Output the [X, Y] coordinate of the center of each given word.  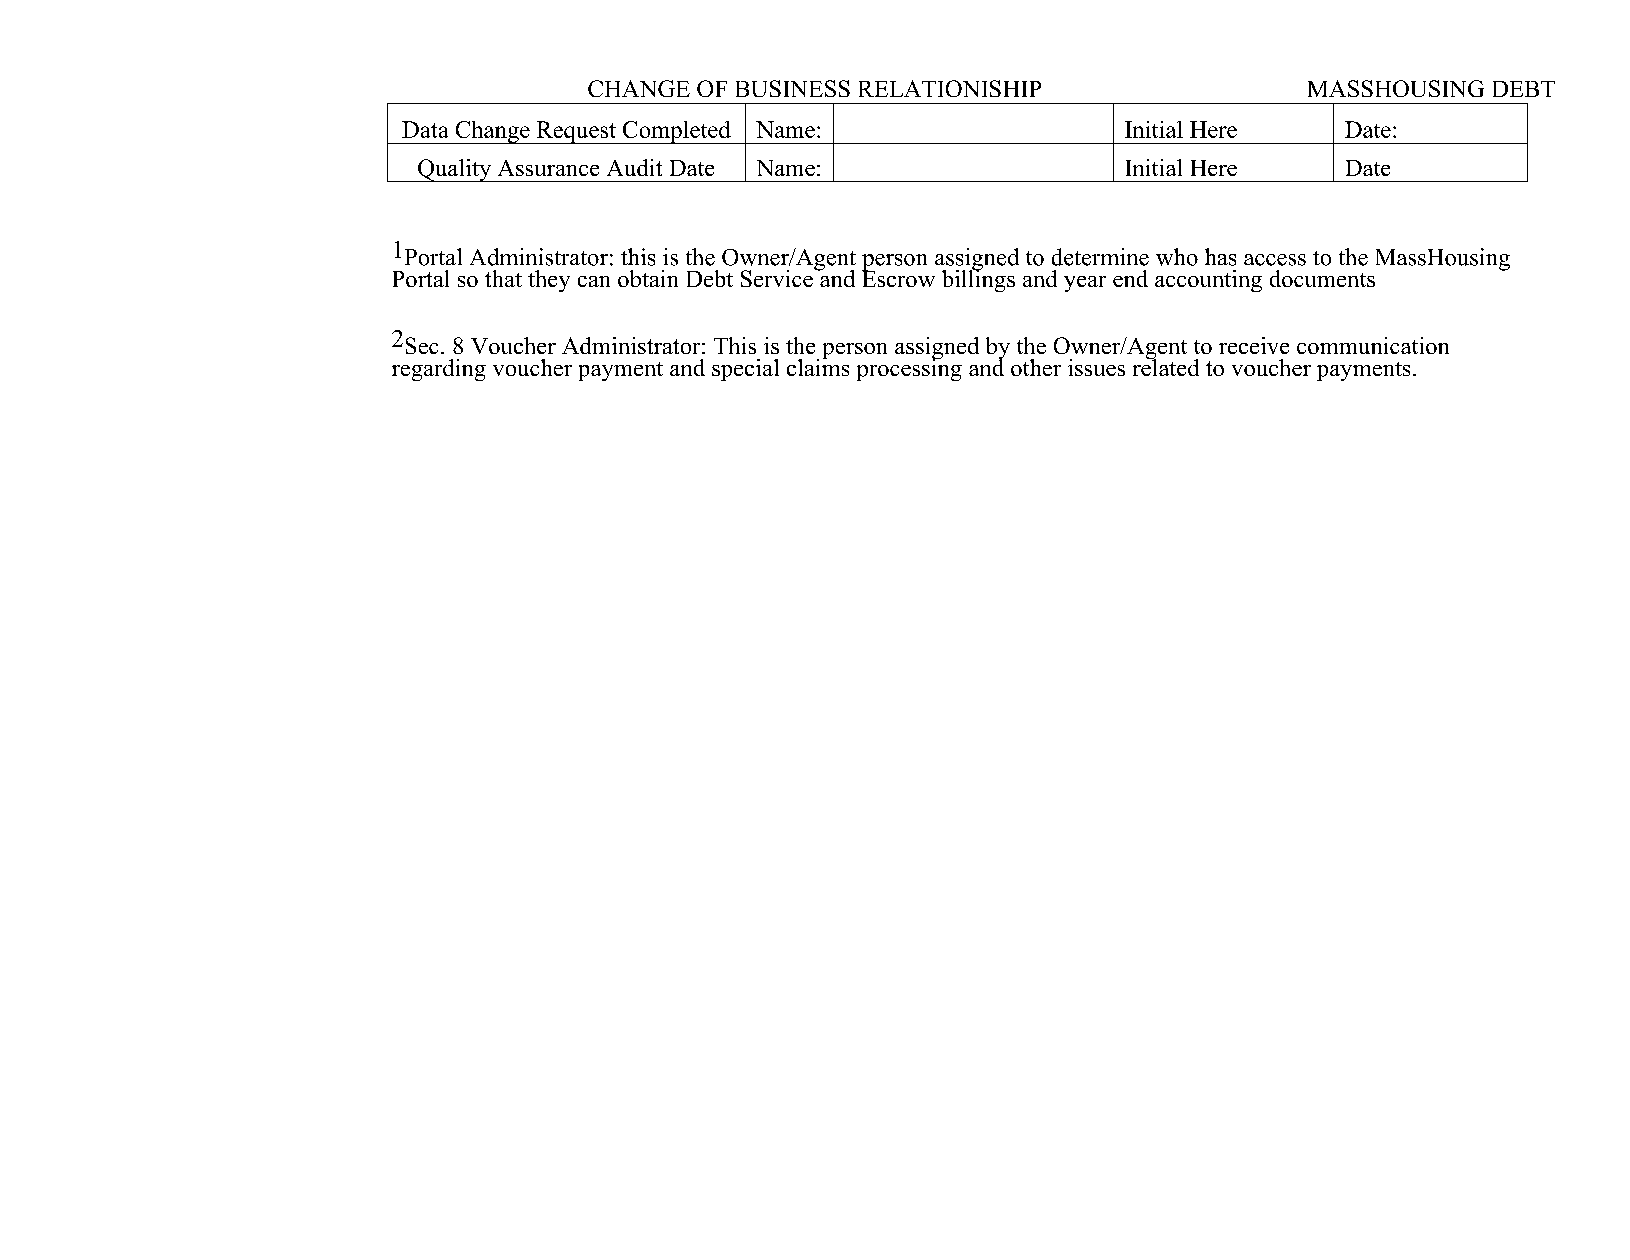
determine [1100, 257]
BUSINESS [793, 88]
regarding [439, 370]
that [503, 278]
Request [576, 132]
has [1220, 257]
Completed [677, 132]
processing [909, 368]
